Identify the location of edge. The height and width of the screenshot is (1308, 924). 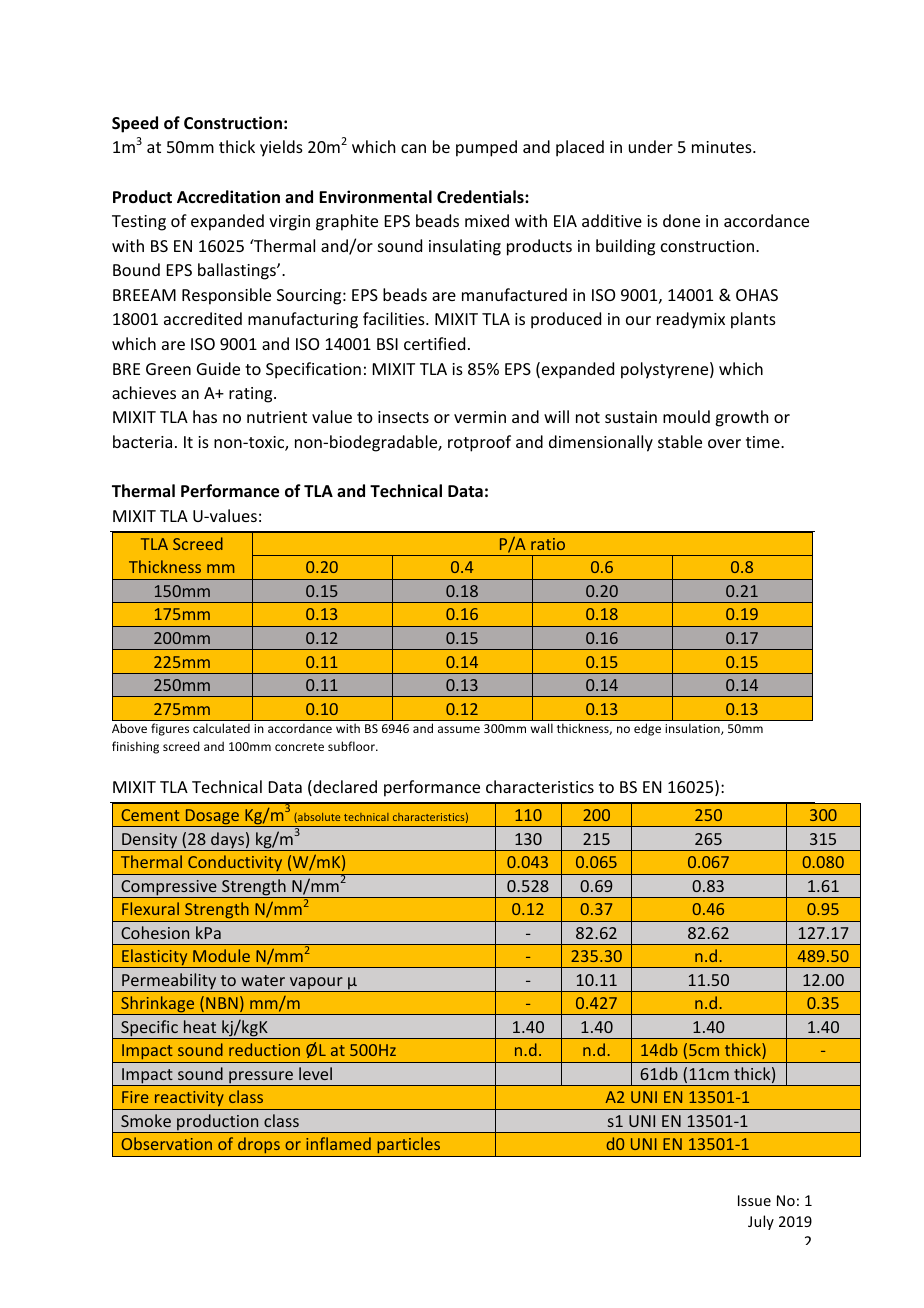
(647, 729).
